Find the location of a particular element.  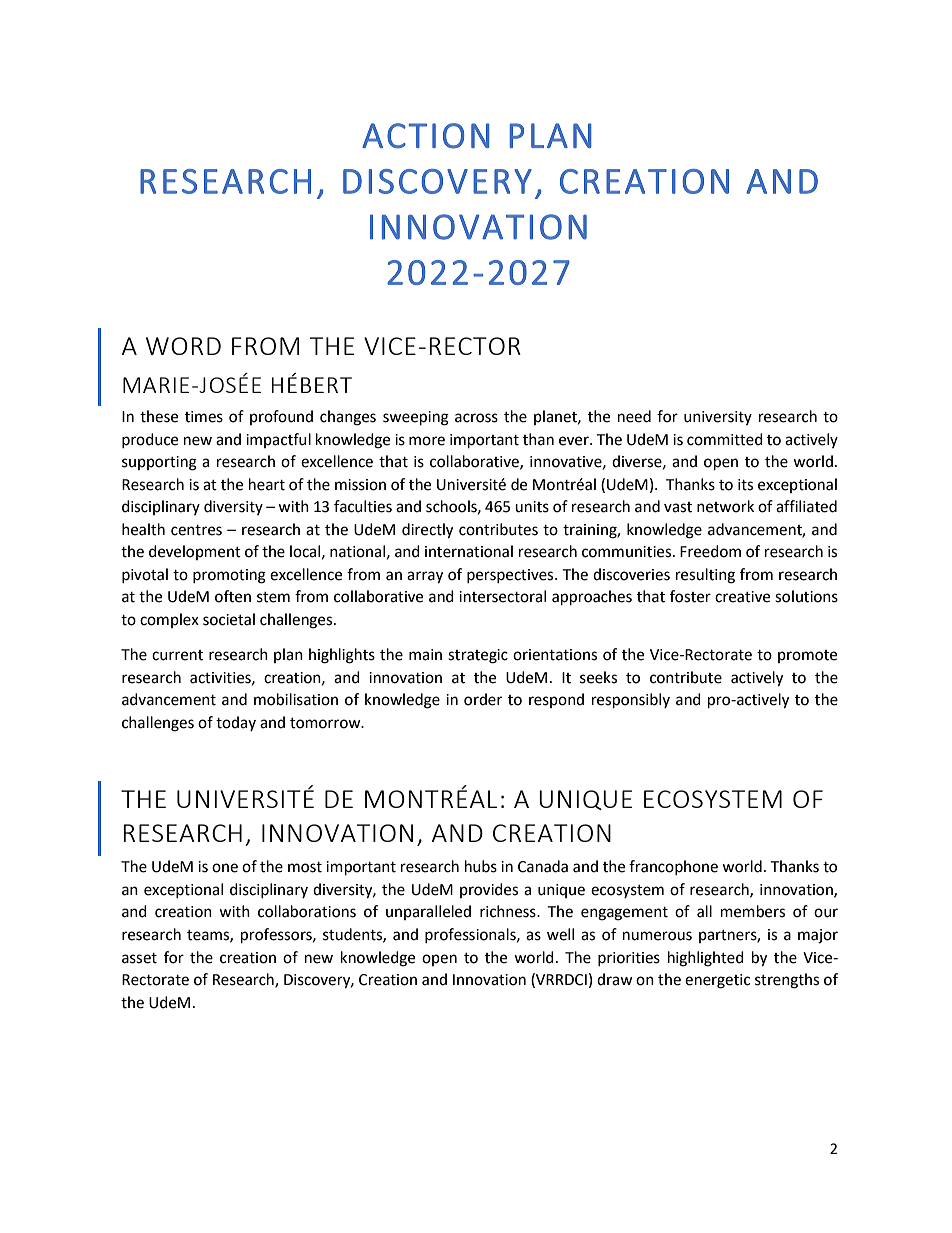

committed is located at coordinates (725, 439).
